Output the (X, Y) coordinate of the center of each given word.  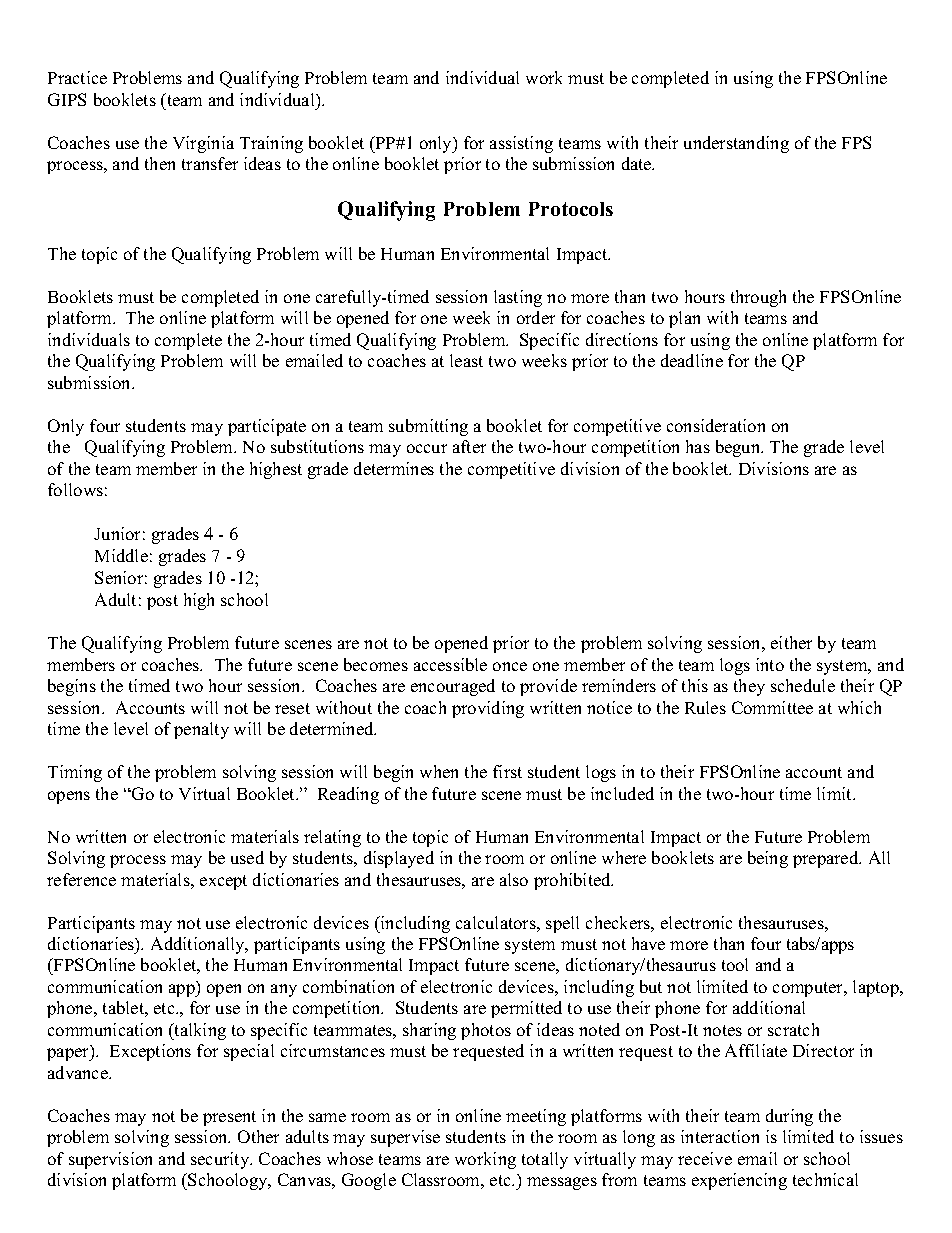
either (791, 642)
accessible (450, 664)
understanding (736, 144)
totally (545, 1160)
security (221, 1160)
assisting (521, 144)
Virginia (203, 144)
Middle (121, 555)
